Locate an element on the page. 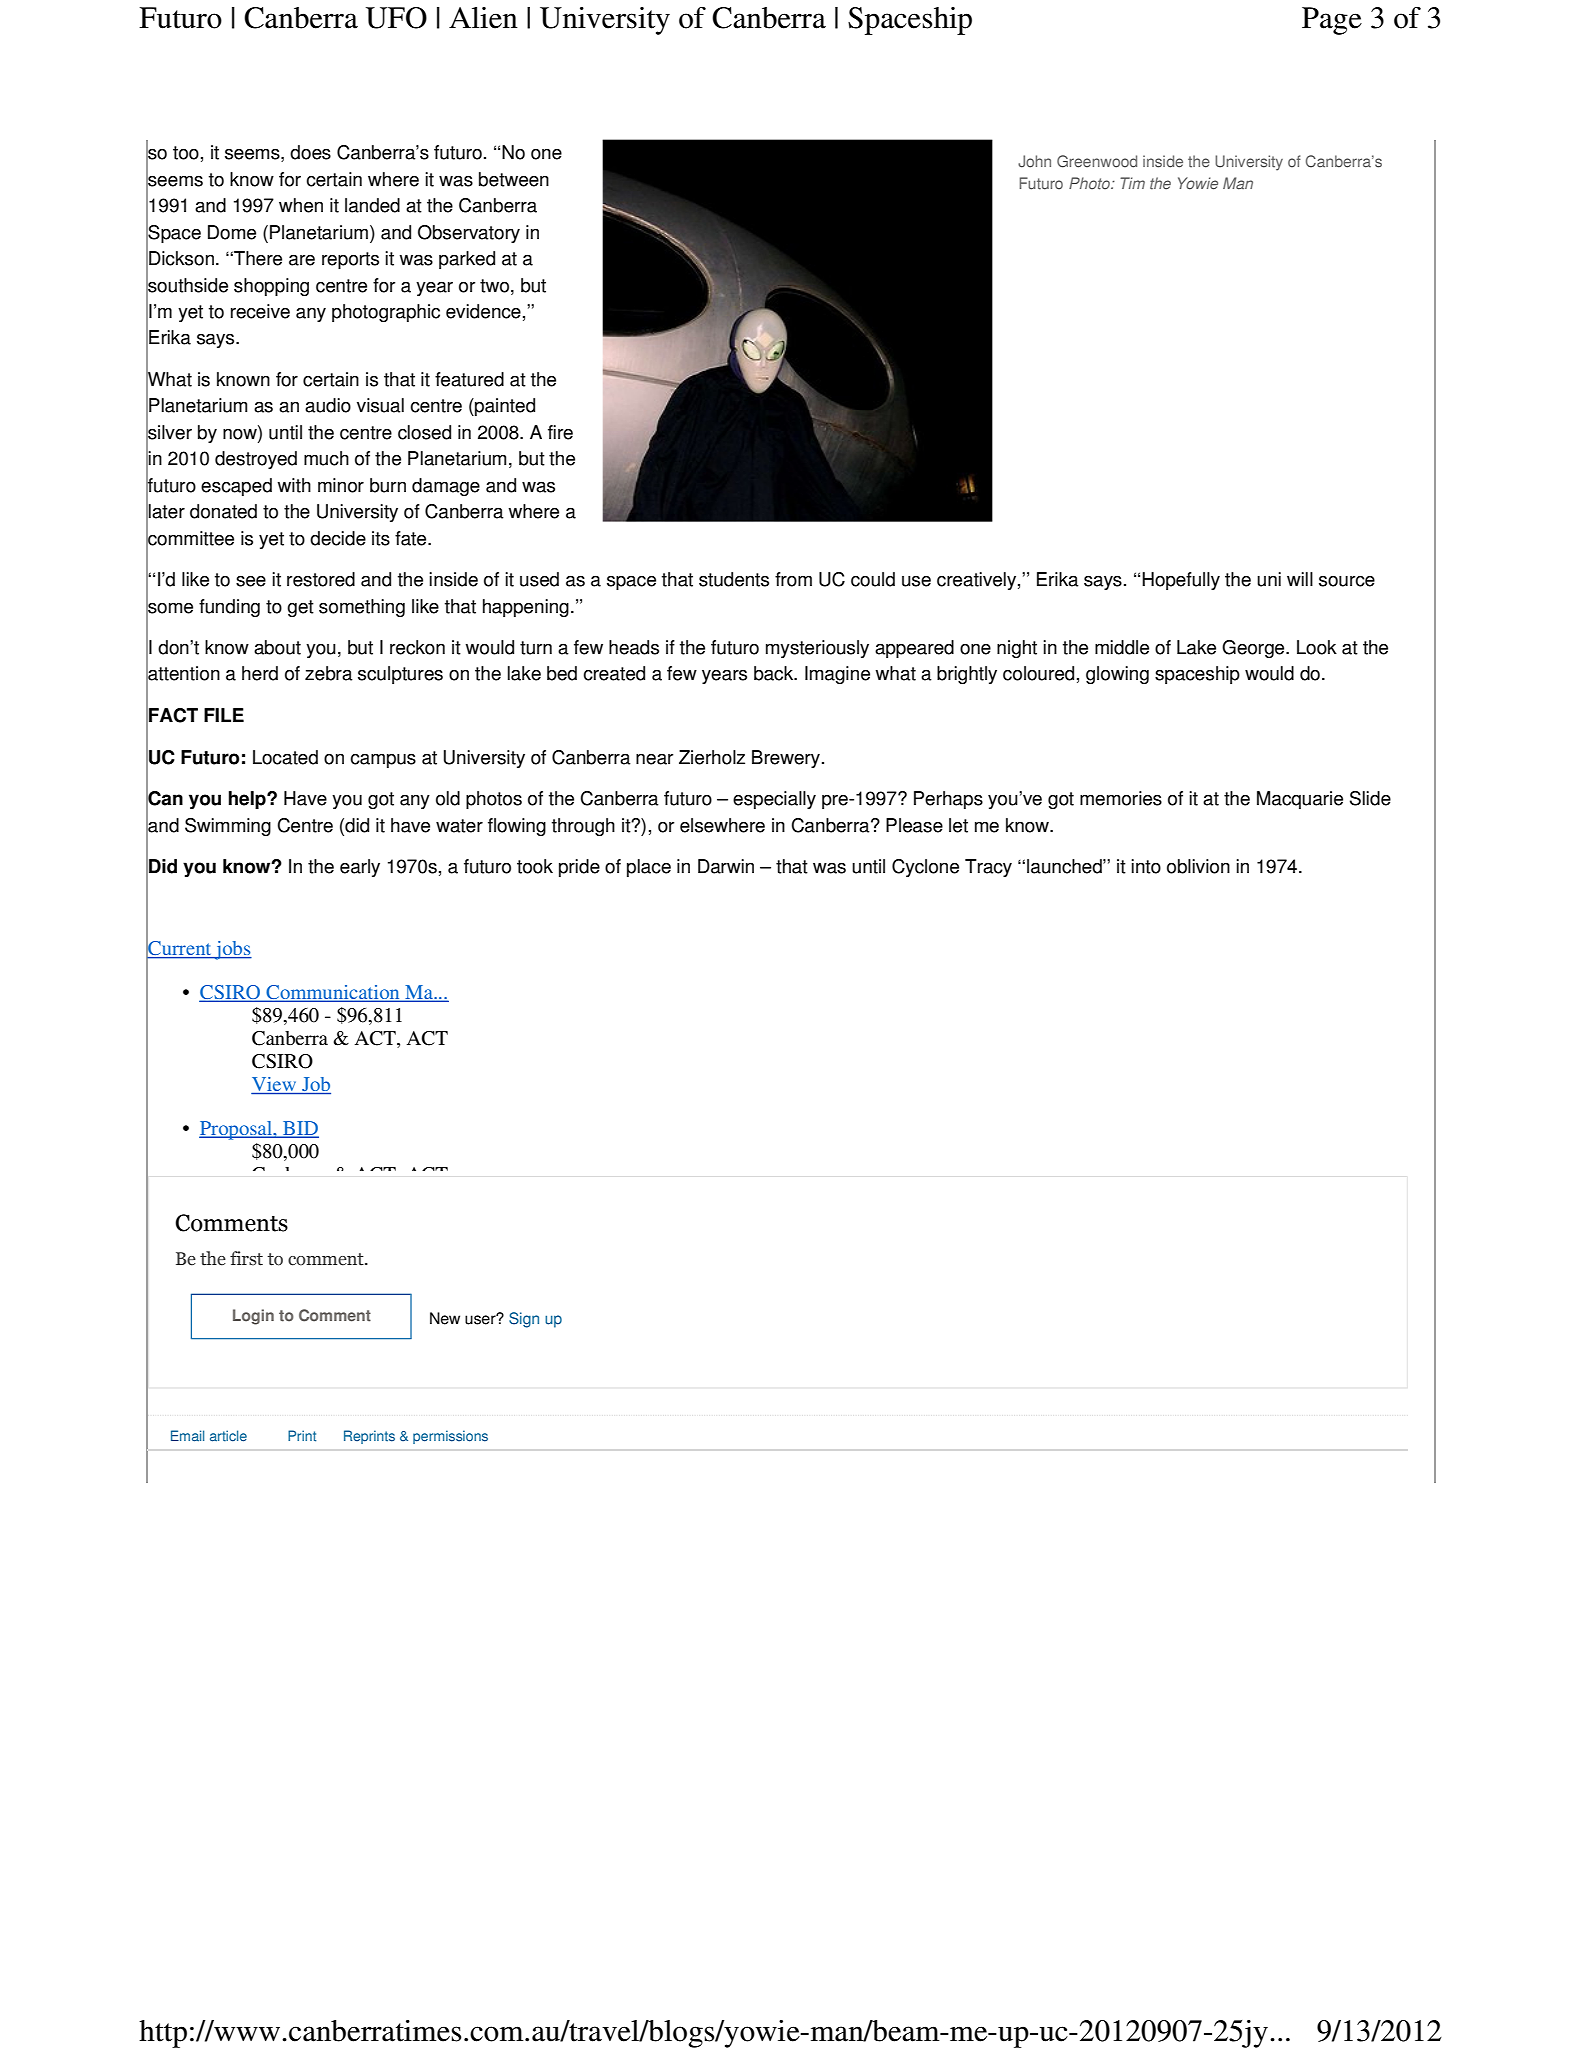  Brewery is located at coordinates (786, 759).
